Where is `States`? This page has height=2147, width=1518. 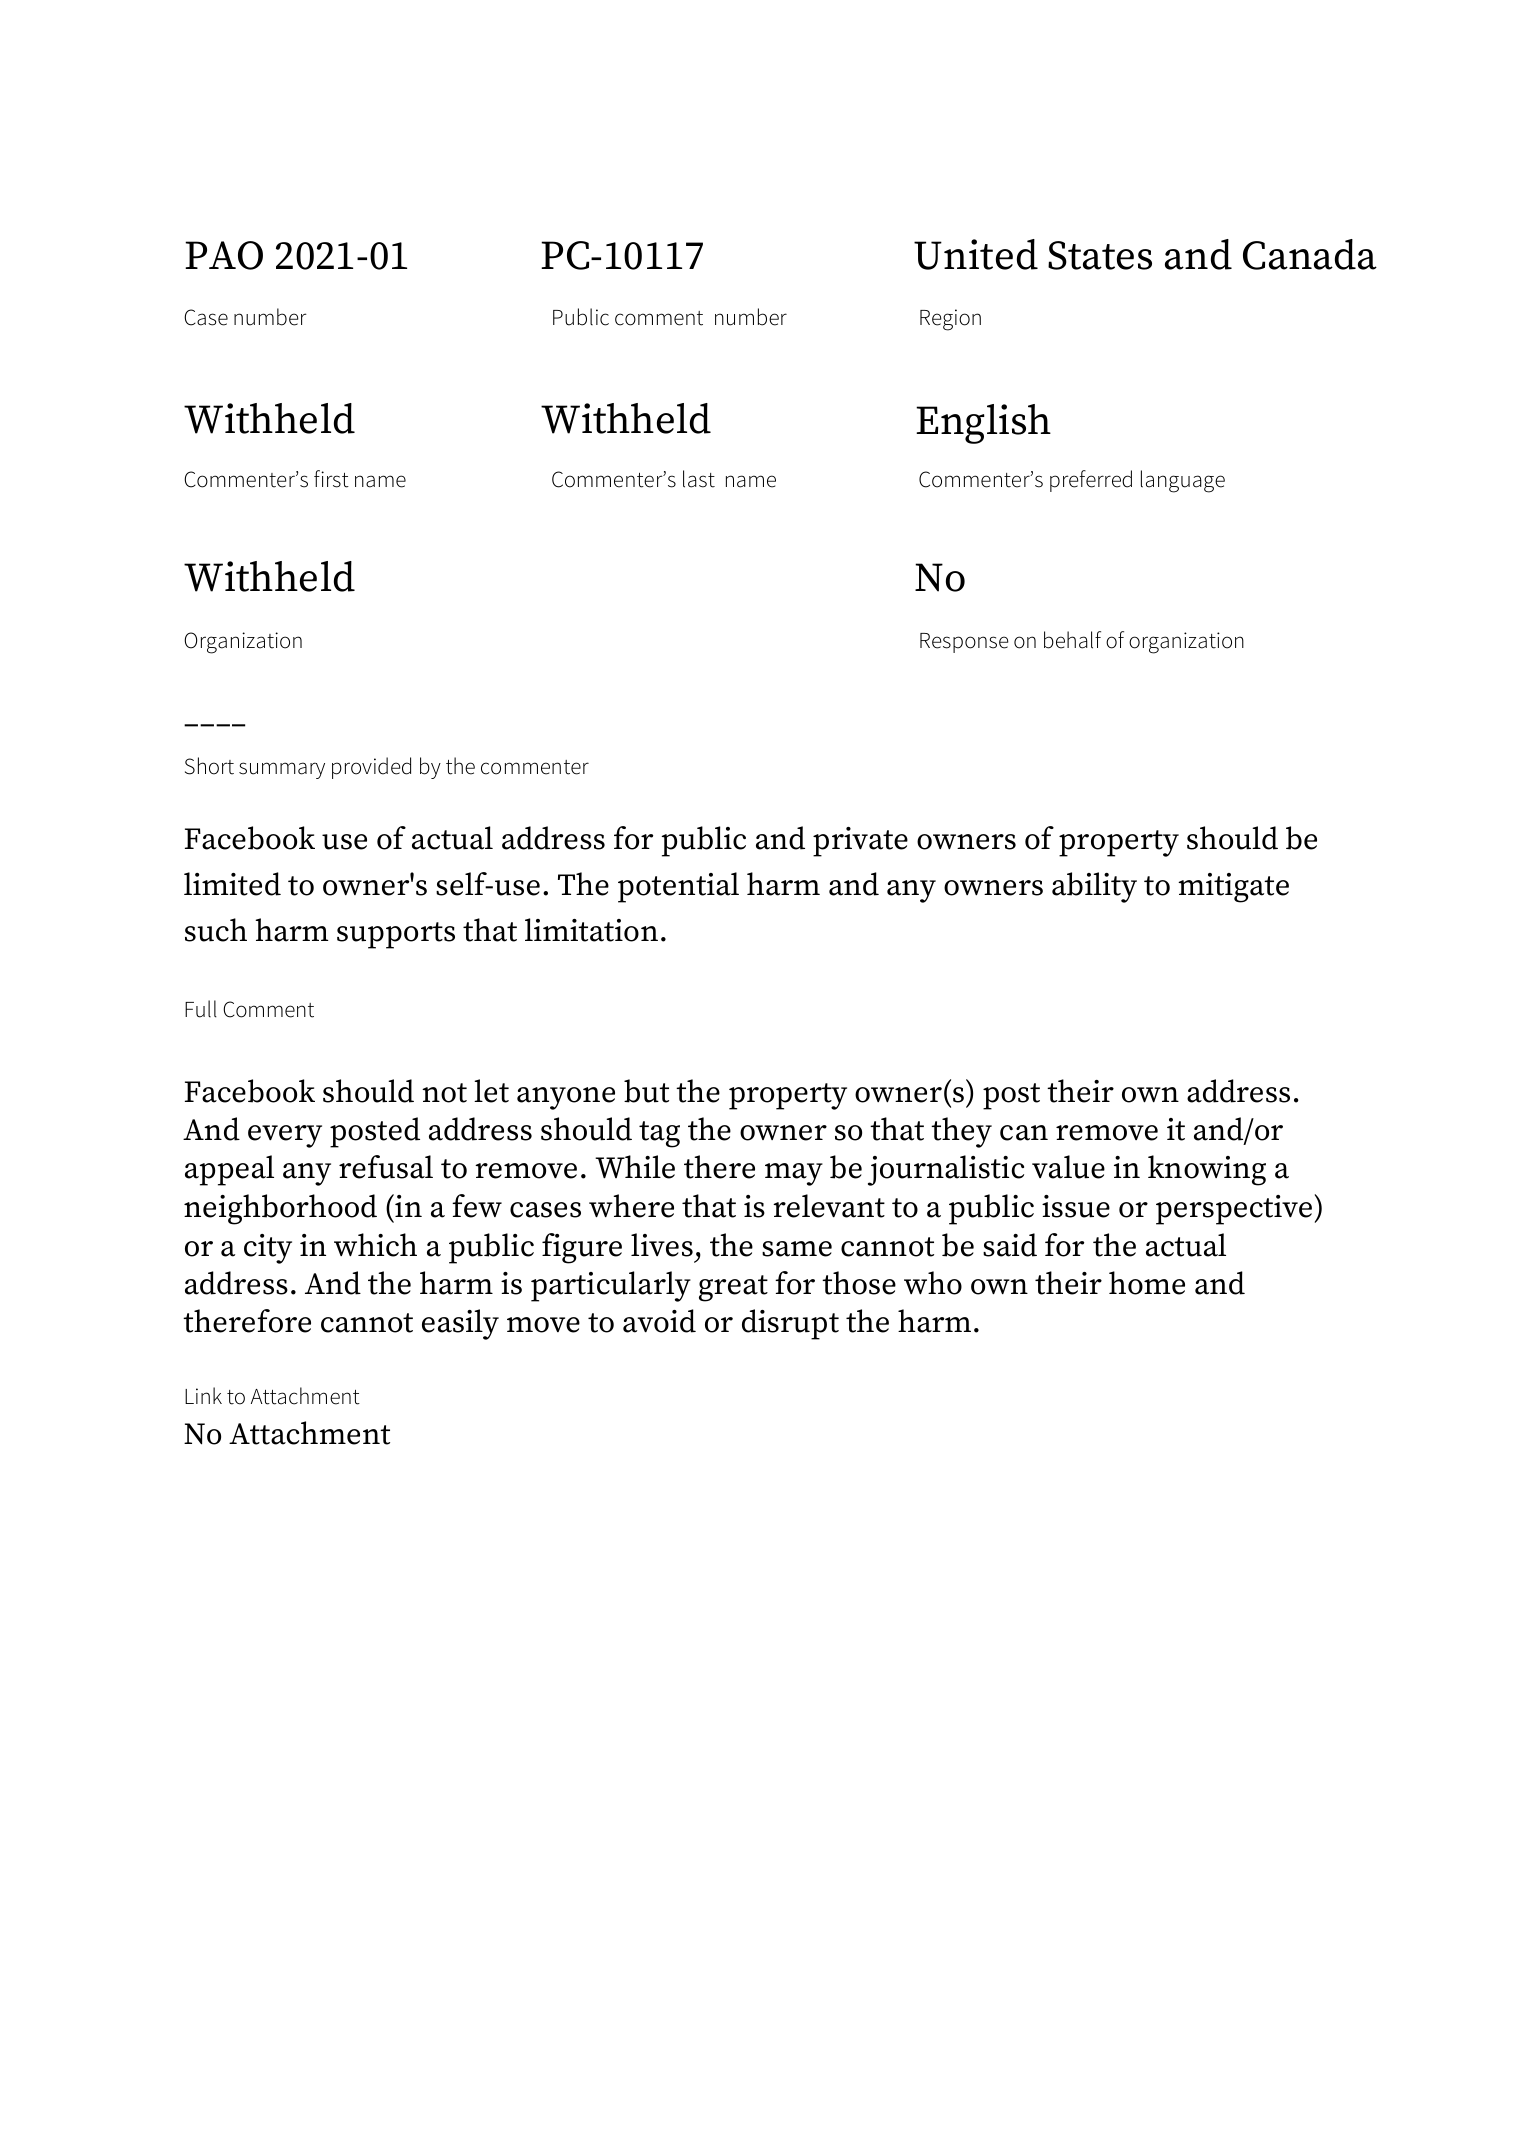
States is located at coordinates (1100, 255).
